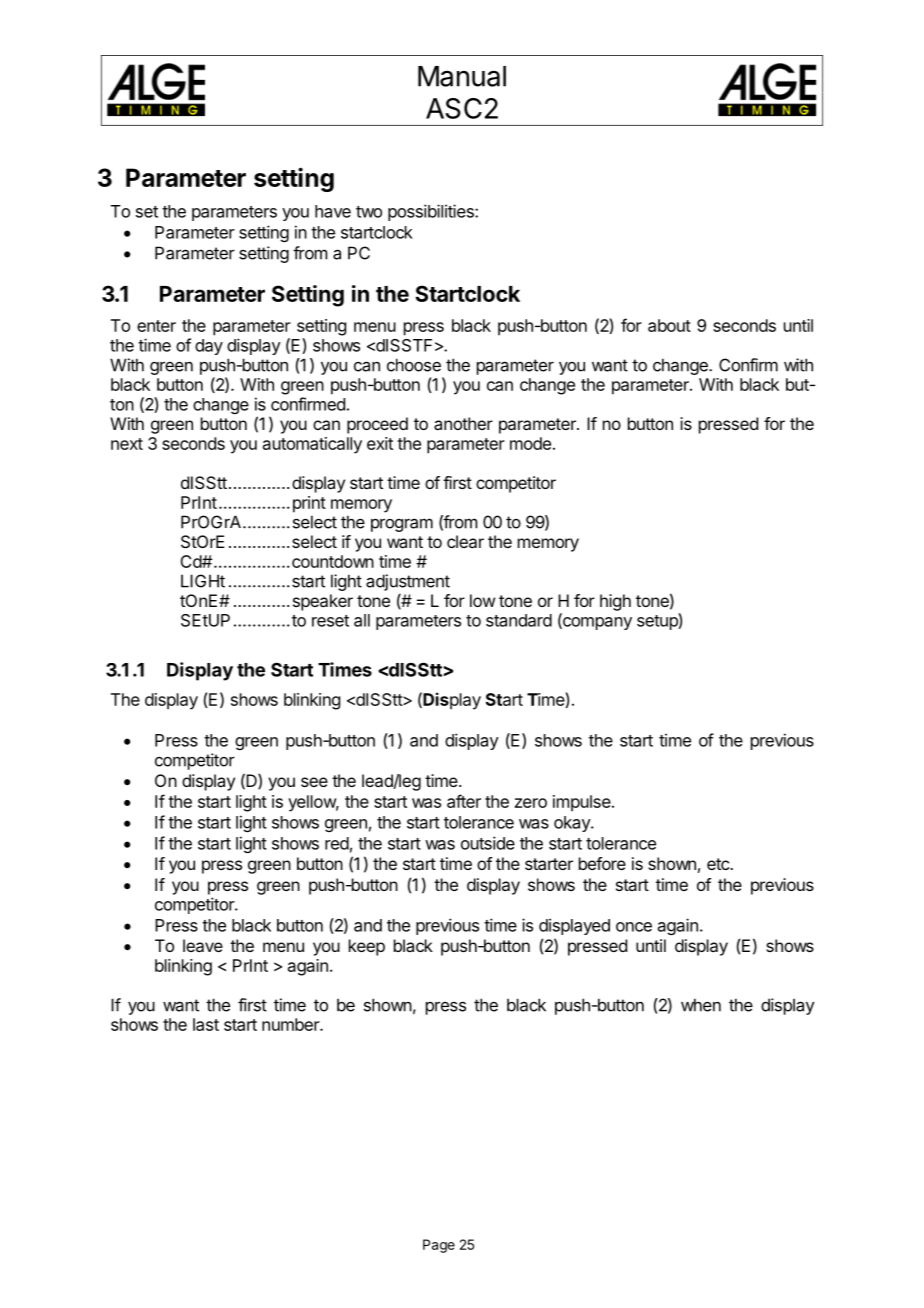  Describe the element at coordinates (206, 1024) in the screenshot. I see `last` at that location.
